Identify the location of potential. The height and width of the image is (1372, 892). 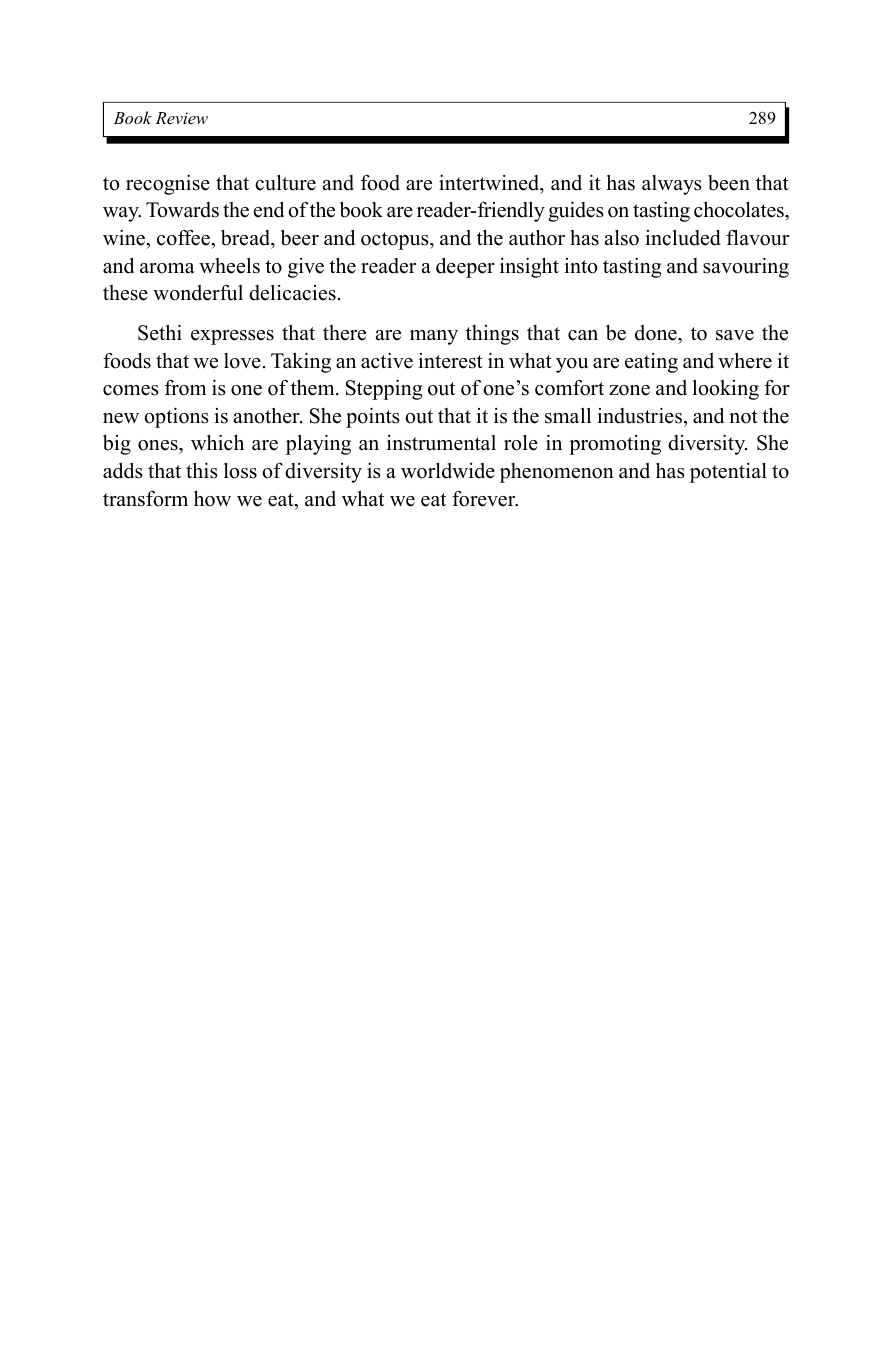
(728, 473).
